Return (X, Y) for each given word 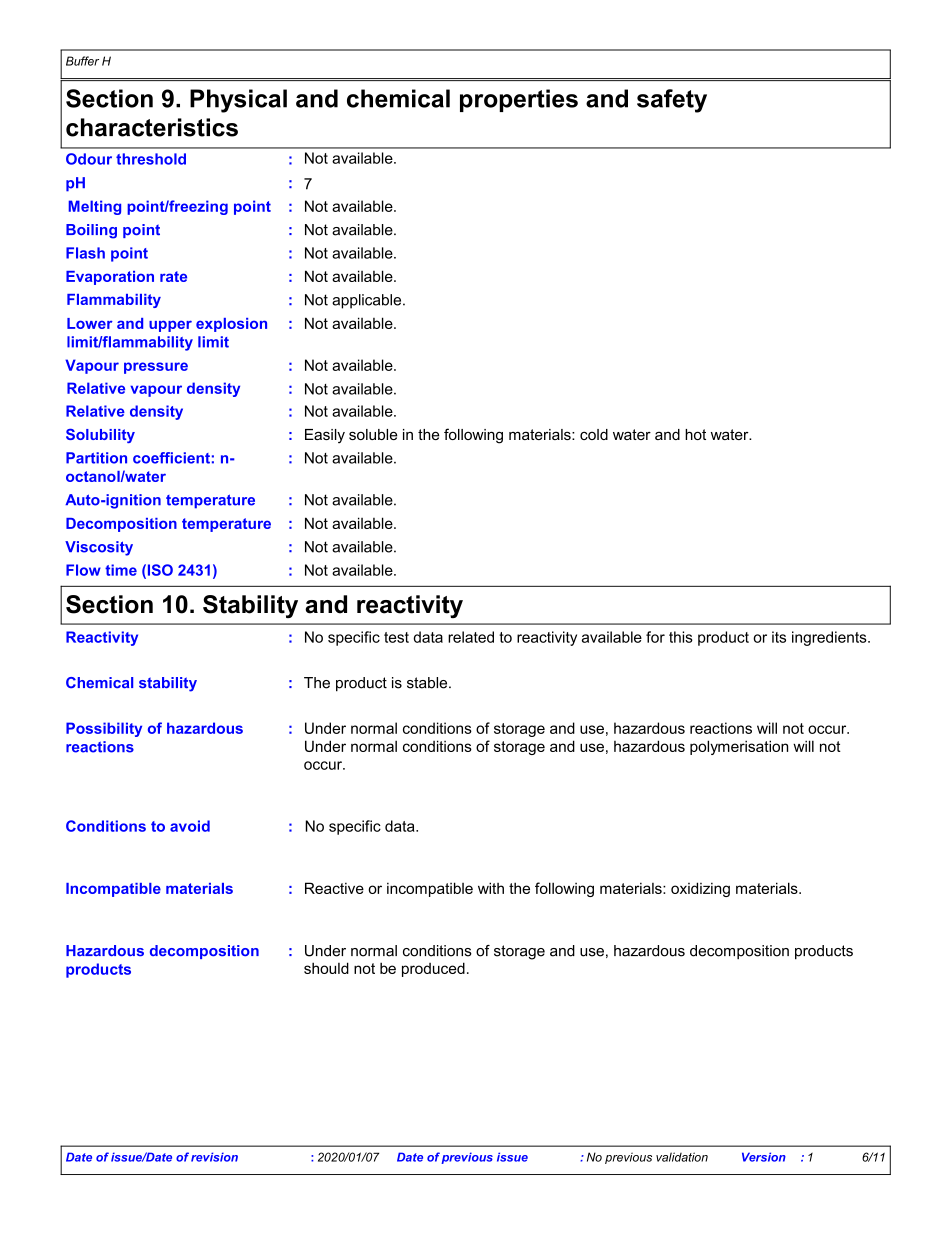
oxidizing (700, 889)
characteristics (152, 127)
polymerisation (739, 747)
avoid (190, 826)
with (491, 888)
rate (173, 276)
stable (428, 683)
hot (695, 434)
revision (214, 1157)
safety (672, 101)
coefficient (171, 458)
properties (519, 100)
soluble (373, 434)
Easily (325, 436)
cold (594, 434)
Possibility (104, 729)
